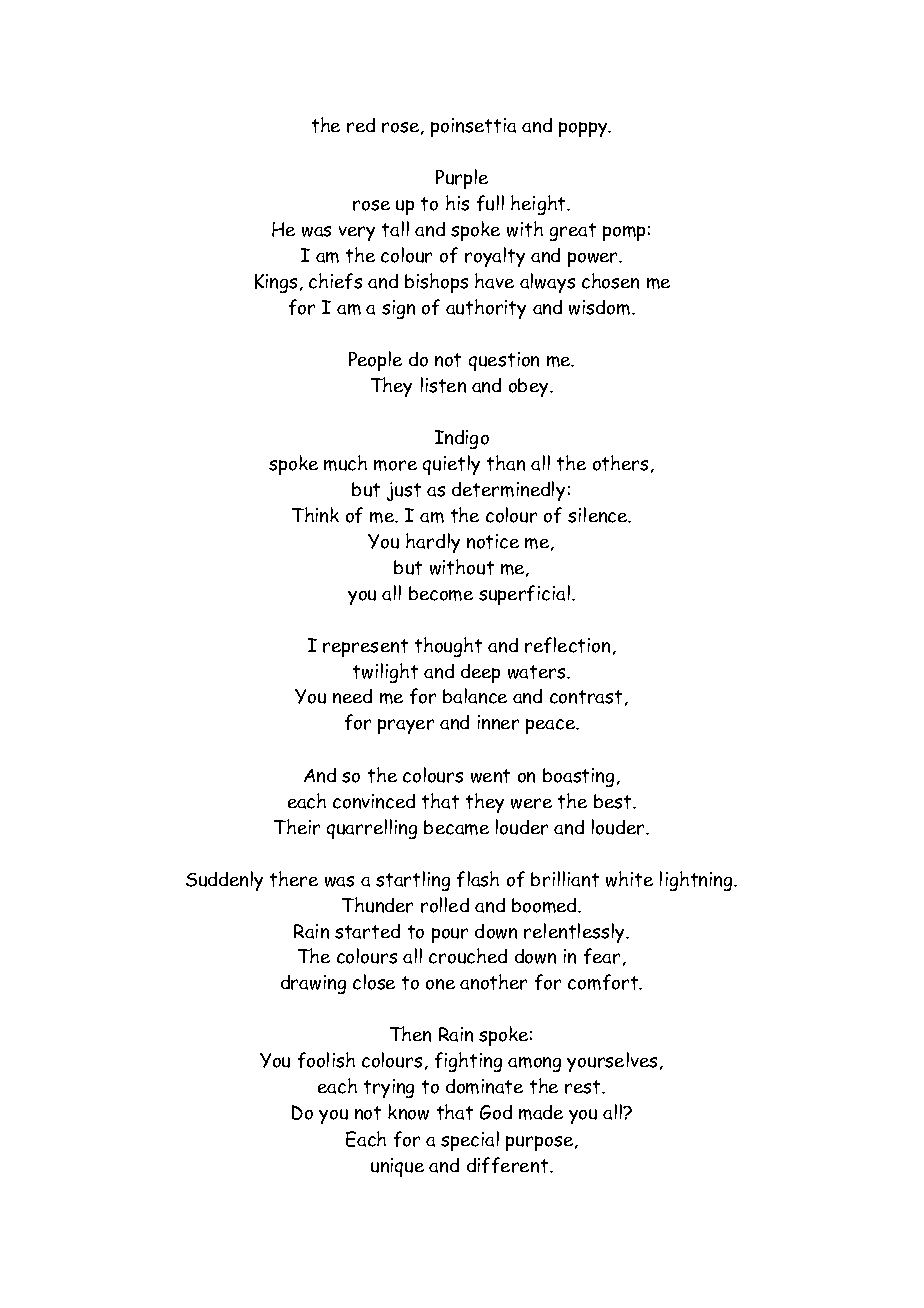  Describe the element at coordinates (462, 179) in the document. I see `Purple` at that location.
